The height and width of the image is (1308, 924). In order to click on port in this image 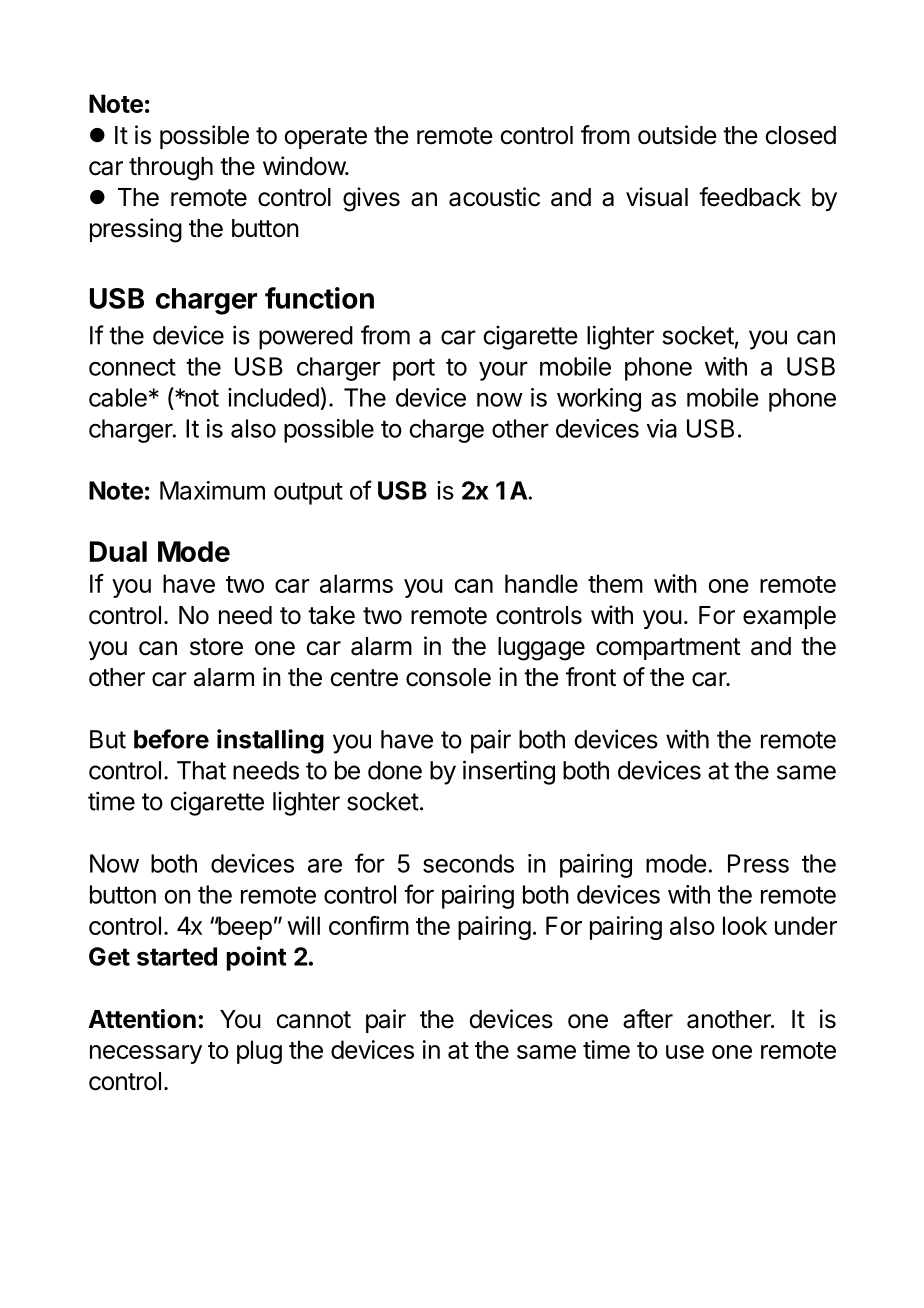, I will do `click(414, 369)`.
